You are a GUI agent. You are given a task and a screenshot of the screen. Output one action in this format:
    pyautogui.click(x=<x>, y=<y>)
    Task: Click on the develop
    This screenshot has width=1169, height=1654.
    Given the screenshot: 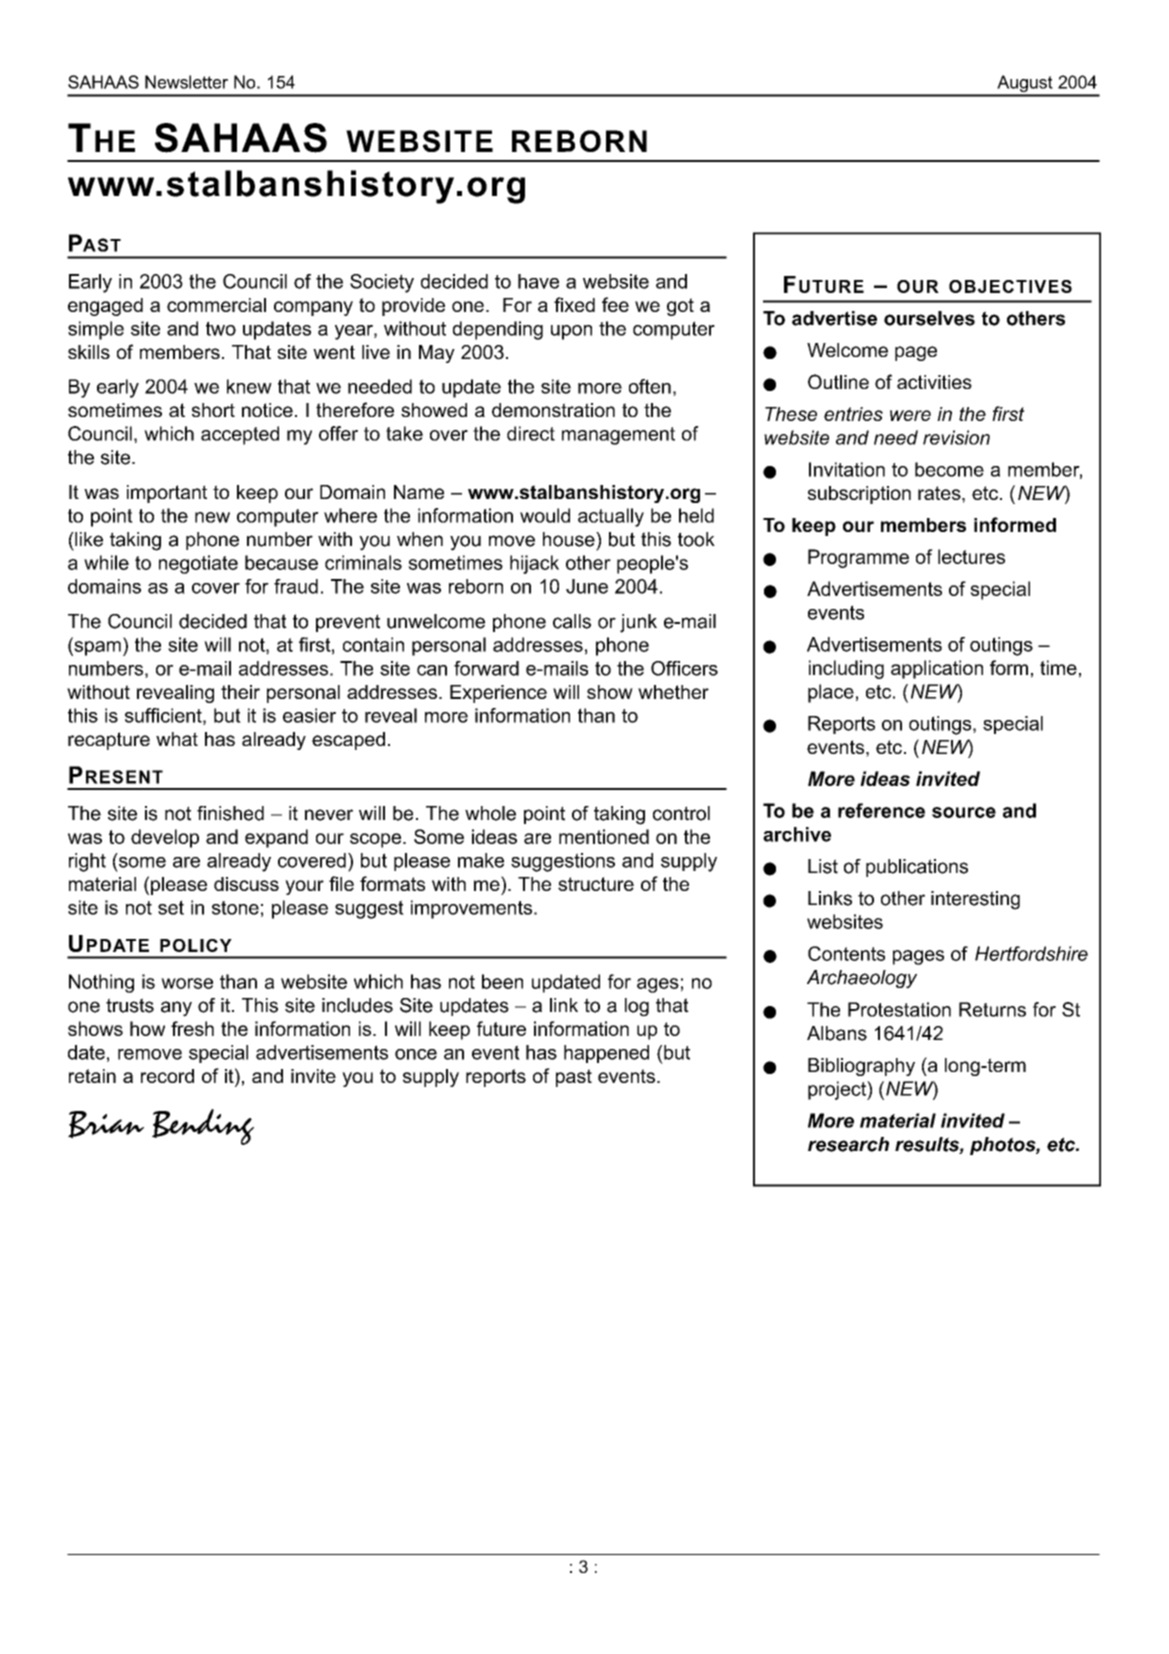 What is the action you would take?
    pyautogui.click(x=165, y=838)
